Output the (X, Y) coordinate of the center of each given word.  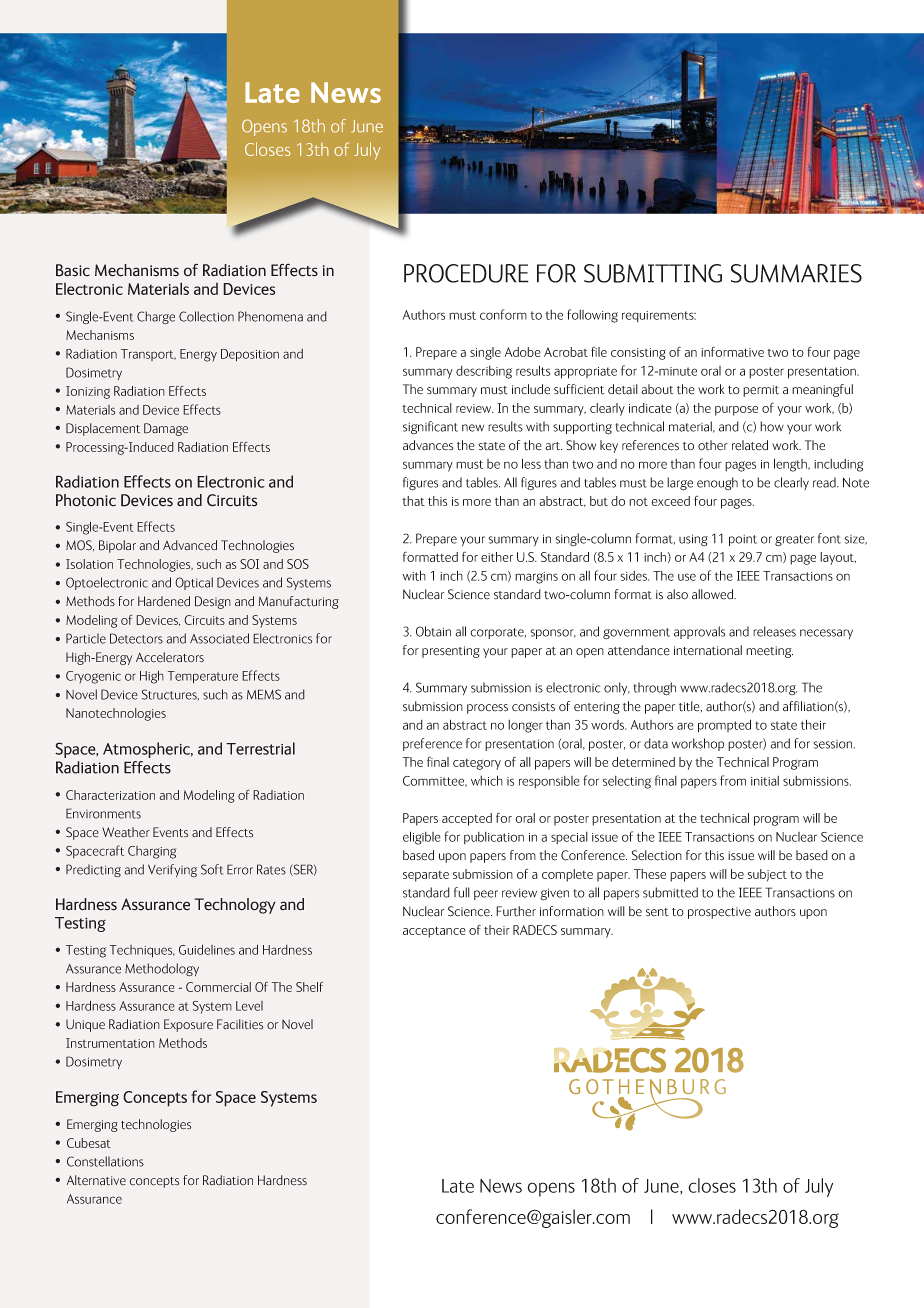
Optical (194, 583)
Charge (156, 318)
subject (767, 875)
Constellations (105, 1161)
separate (426, 876)
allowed (714, 594)
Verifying (172, 871)
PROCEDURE (466, 273)
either (497, 557)
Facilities (240, 1024)
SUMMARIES (796, 273)
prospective (719, 913)
